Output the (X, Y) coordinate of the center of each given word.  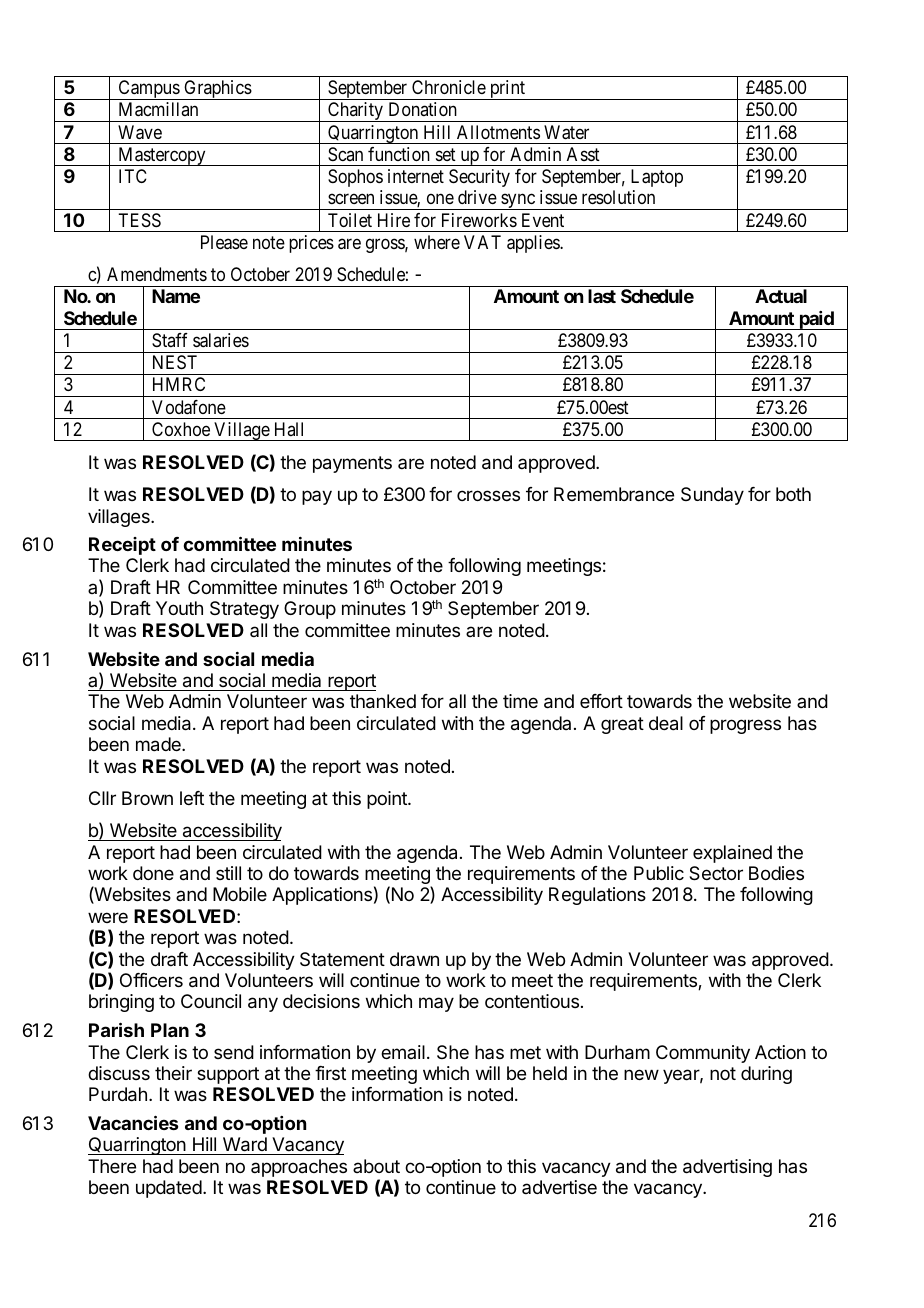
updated (169, 1189)
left (192, 798)
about (376, 1166)
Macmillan (158, 109)
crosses (488, 495)
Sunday (712, 496)
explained (732, 854)
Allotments (498, 132)
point (388, 800)
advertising (727, 1168)
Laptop (657, 178)
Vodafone (189, 407)
